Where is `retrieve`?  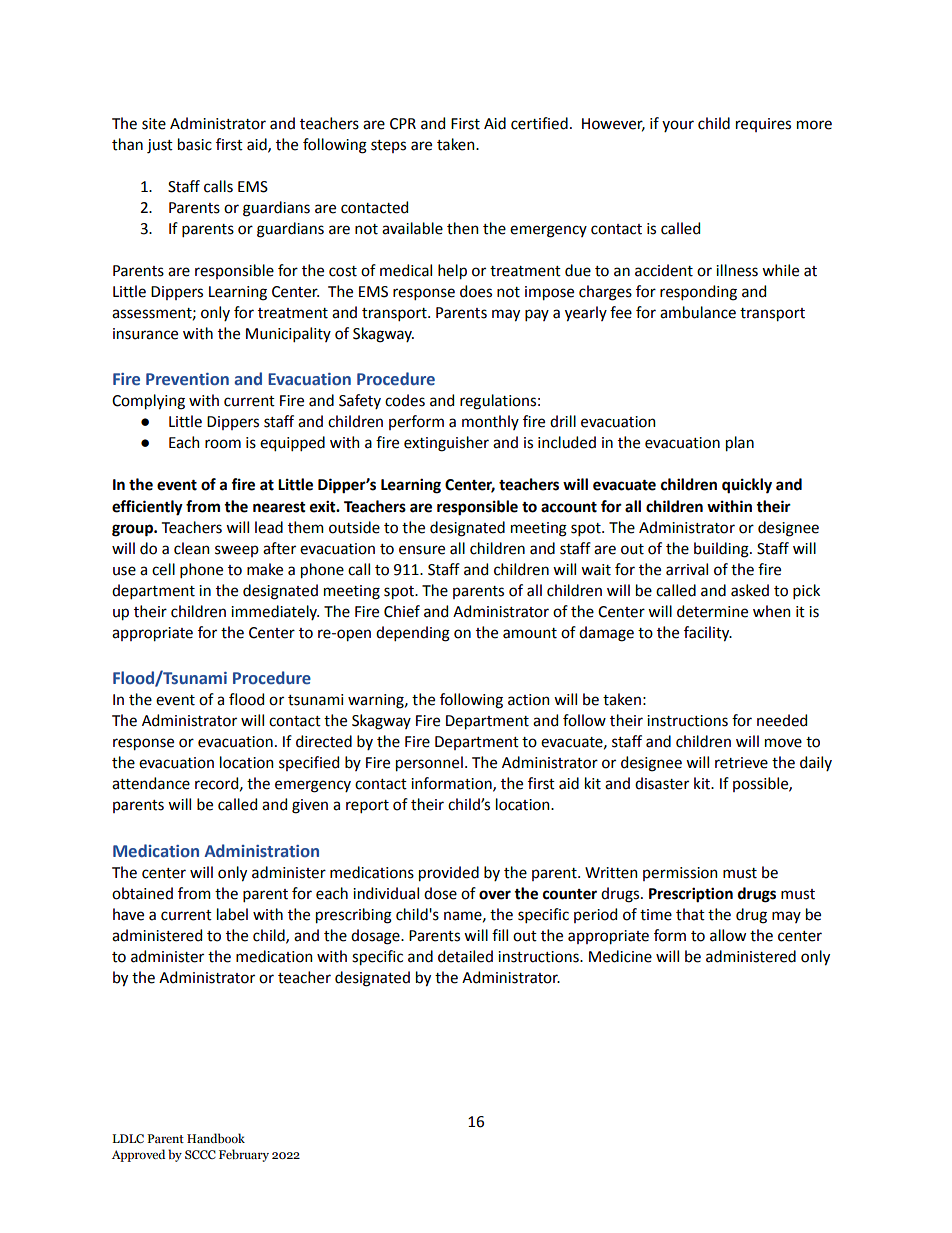
retrieve is located at coordinates (741, 763).
